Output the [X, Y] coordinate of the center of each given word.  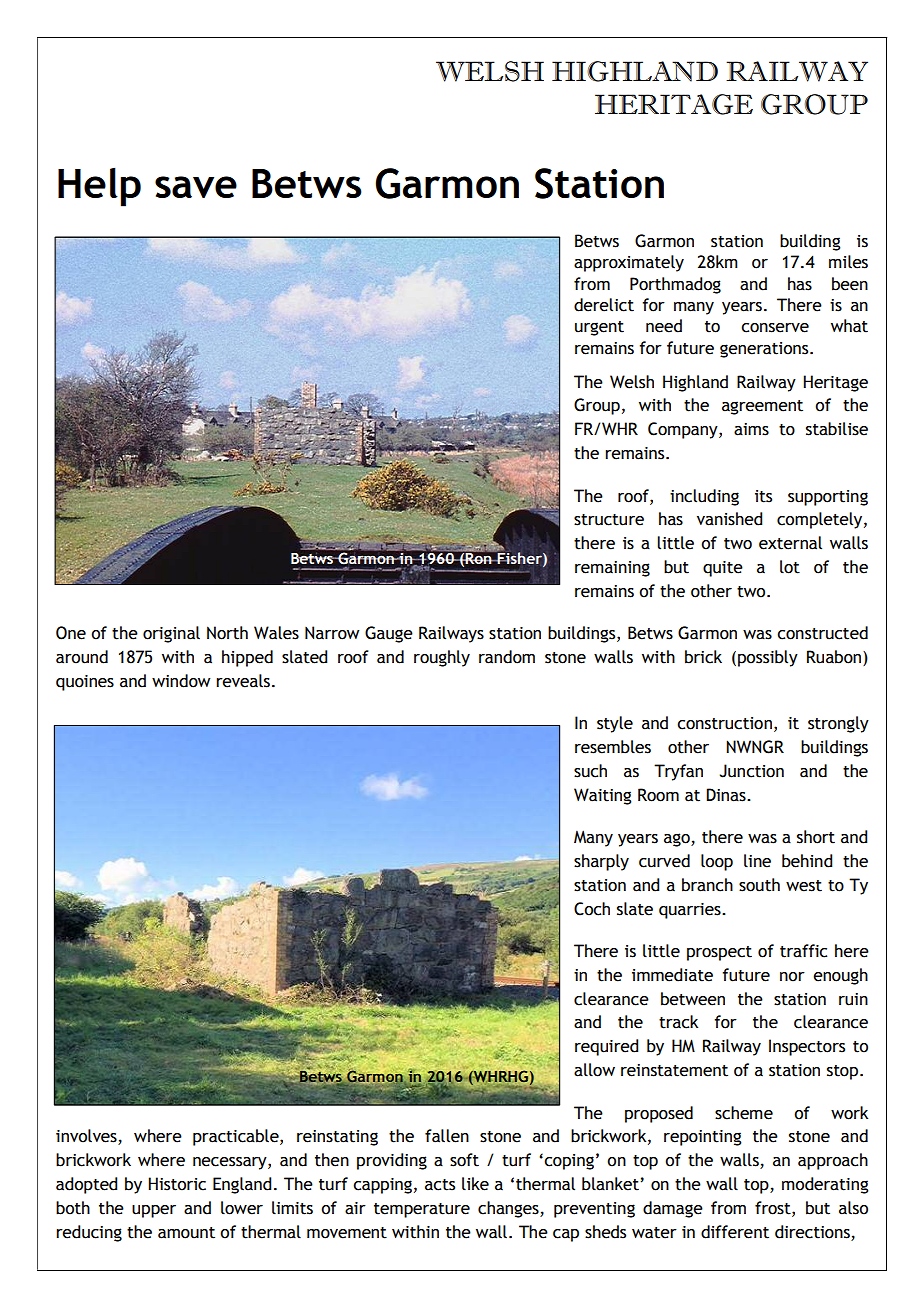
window [181, 681]
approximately [629, 263]
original [171, 634]
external [790, 543]
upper [154, 1211]
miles [848, 262]
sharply [601, 862]
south [759, 885]
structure [609, 520]
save [196, 187]
